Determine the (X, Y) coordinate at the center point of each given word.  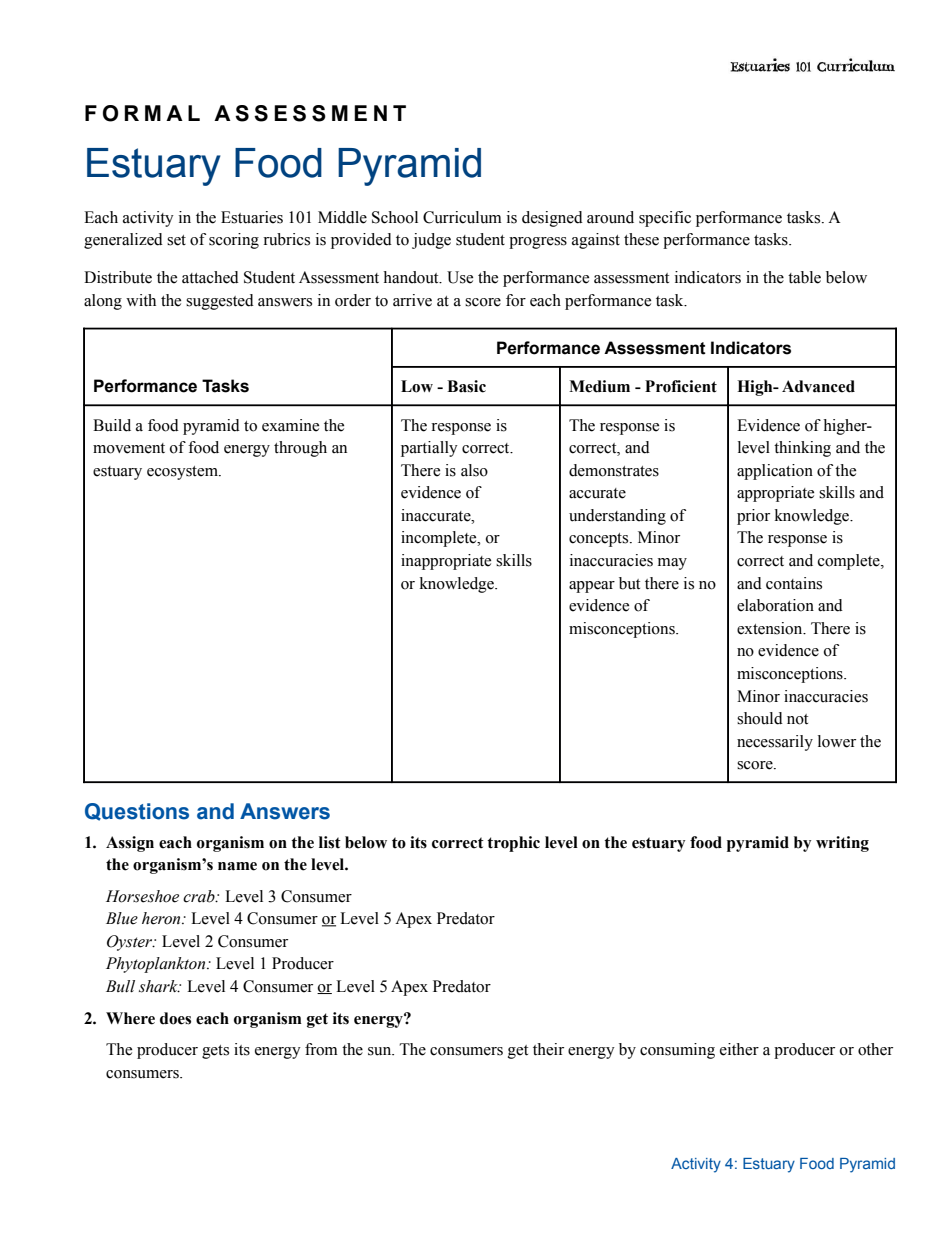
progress (538, 243)
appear (592, 587)
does (175, 1018)
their (548, 1049)
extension (771, 628)
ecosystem (183, 473)
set (176, 240)
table (804, 277)
